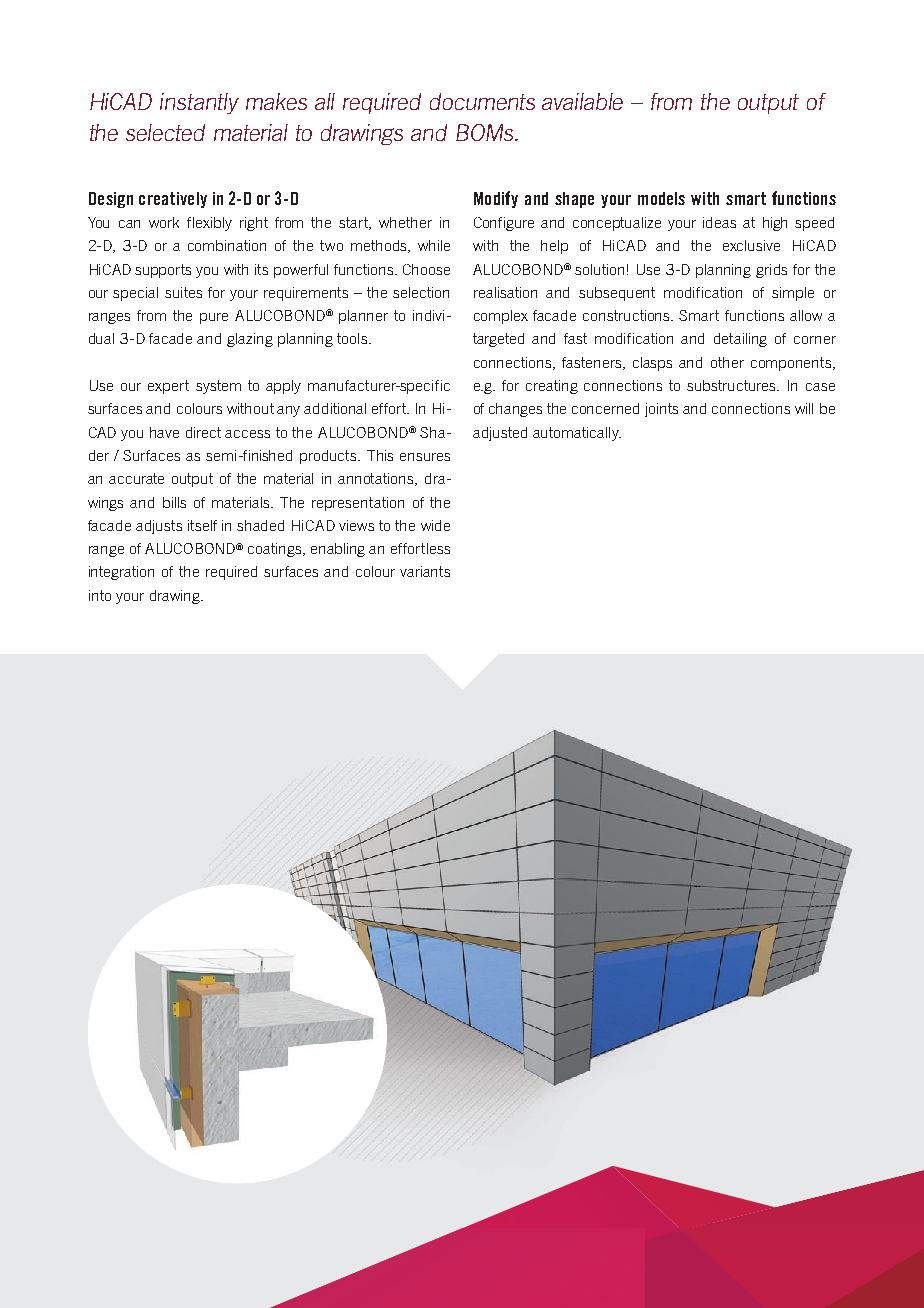 The width and height of the document is (924, 1308). I want to click on joints, so click(661, 410).
